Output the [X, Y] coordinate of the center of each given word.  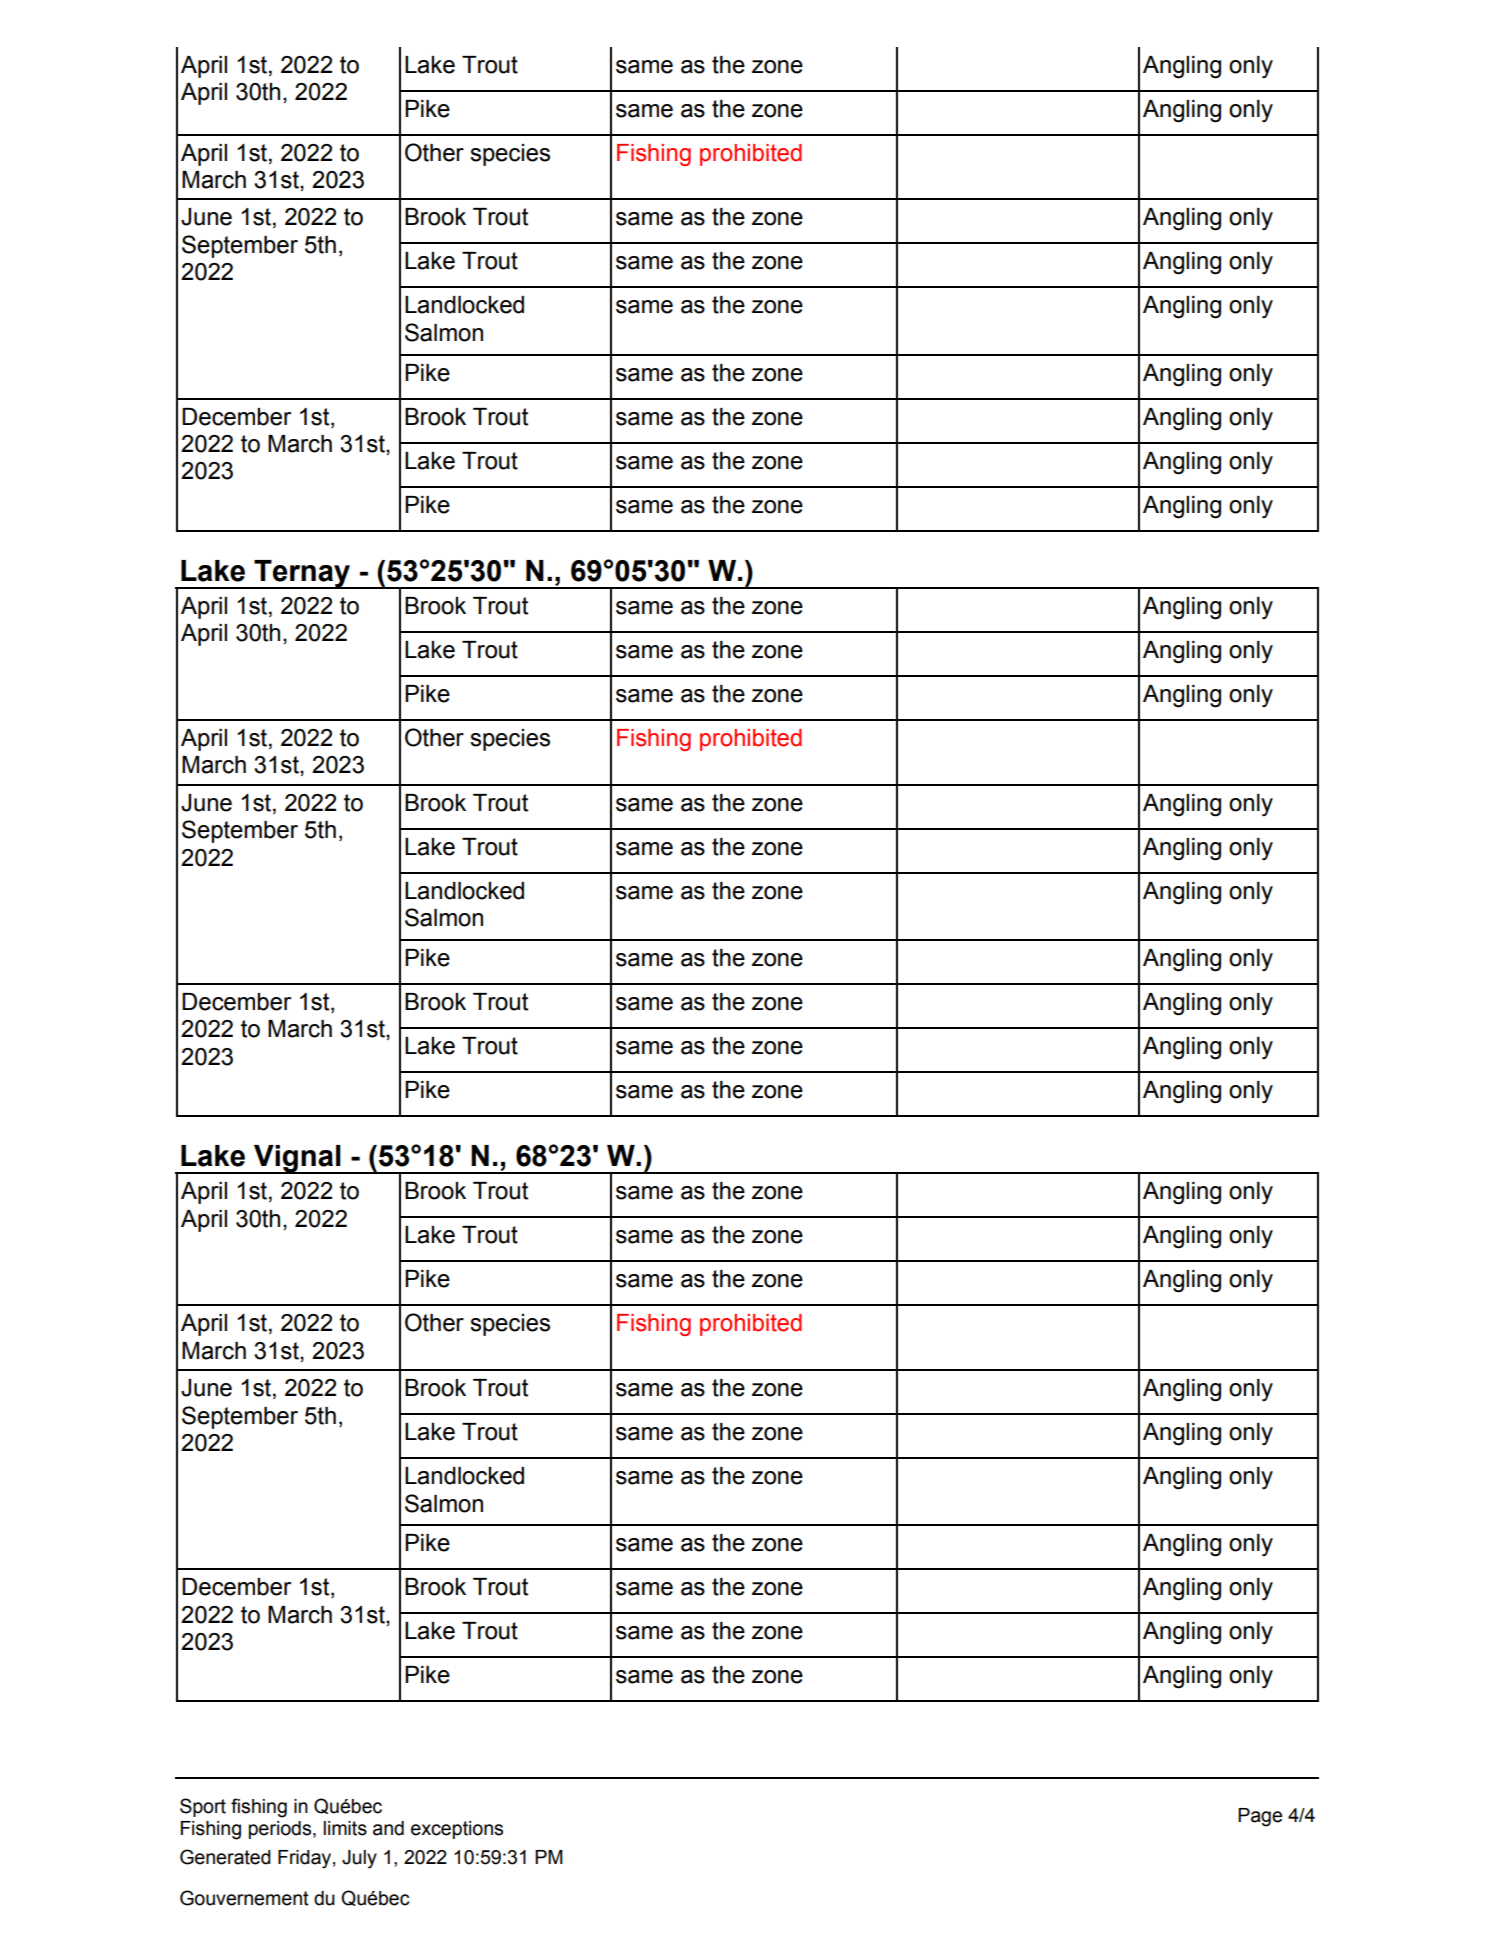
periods [281, 1830]
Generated [225, 1857]
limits [345, 1828]
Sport [203, 1807]
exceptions [457, 1830]
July [359, 1859]
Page [1260, 1817]
